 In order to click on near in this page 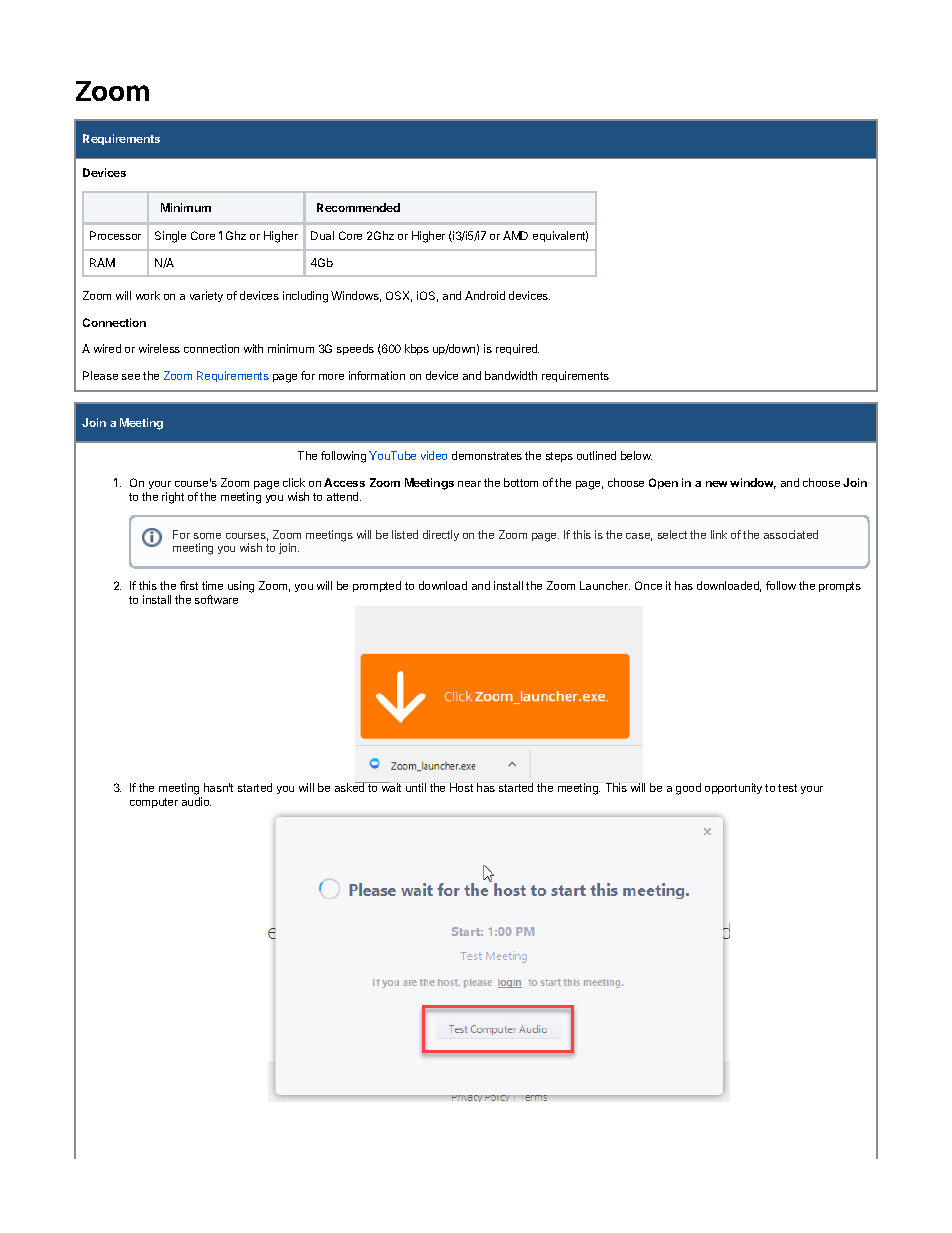, I will do `click(469, 484)`.
